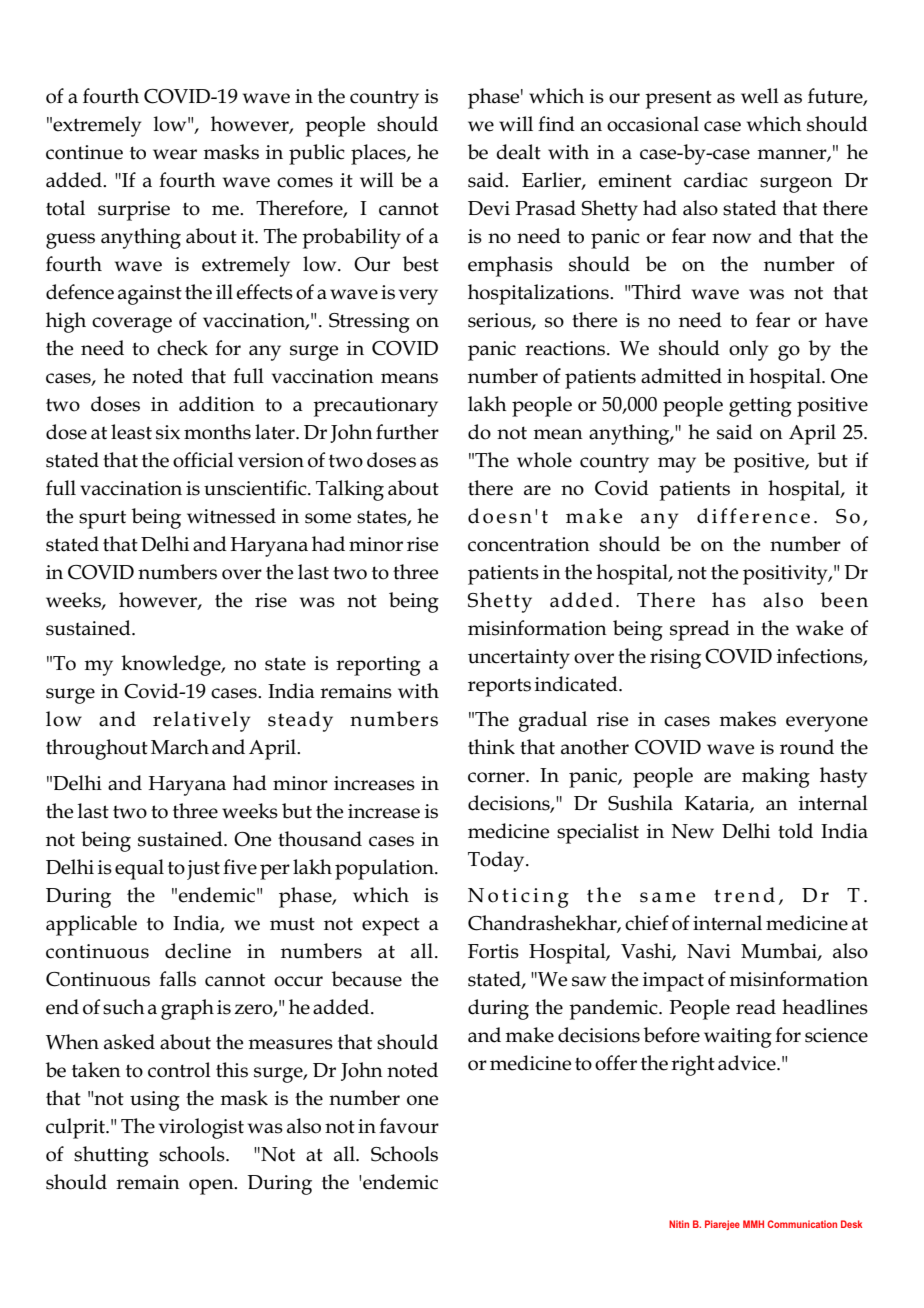  I want to click on reports, so click(499, 687).
